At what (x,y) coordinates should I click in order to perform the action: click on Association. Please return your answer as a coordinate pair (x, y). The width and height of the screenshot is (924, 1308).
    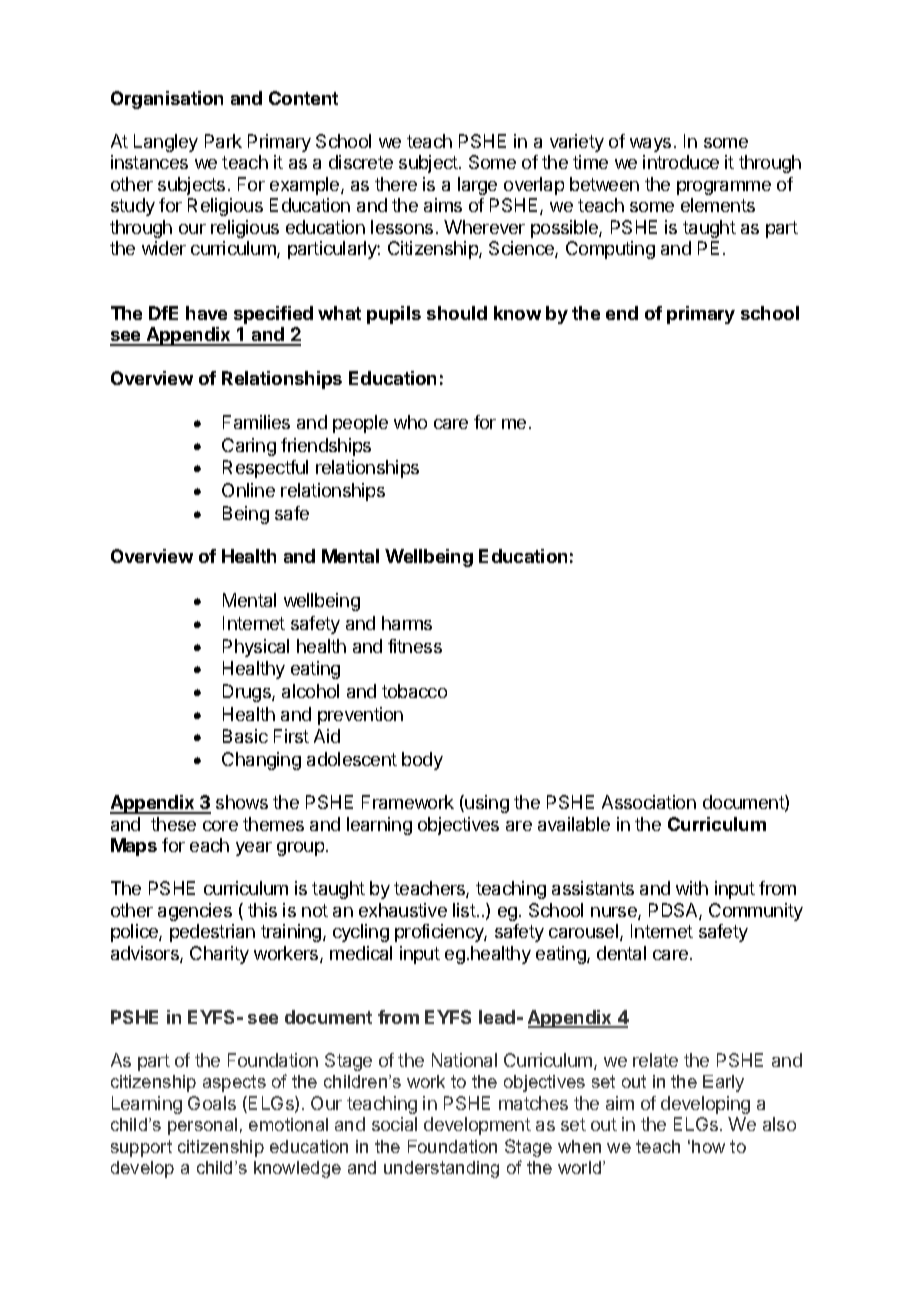
    Looking at the image, I should click on (649, 802).
